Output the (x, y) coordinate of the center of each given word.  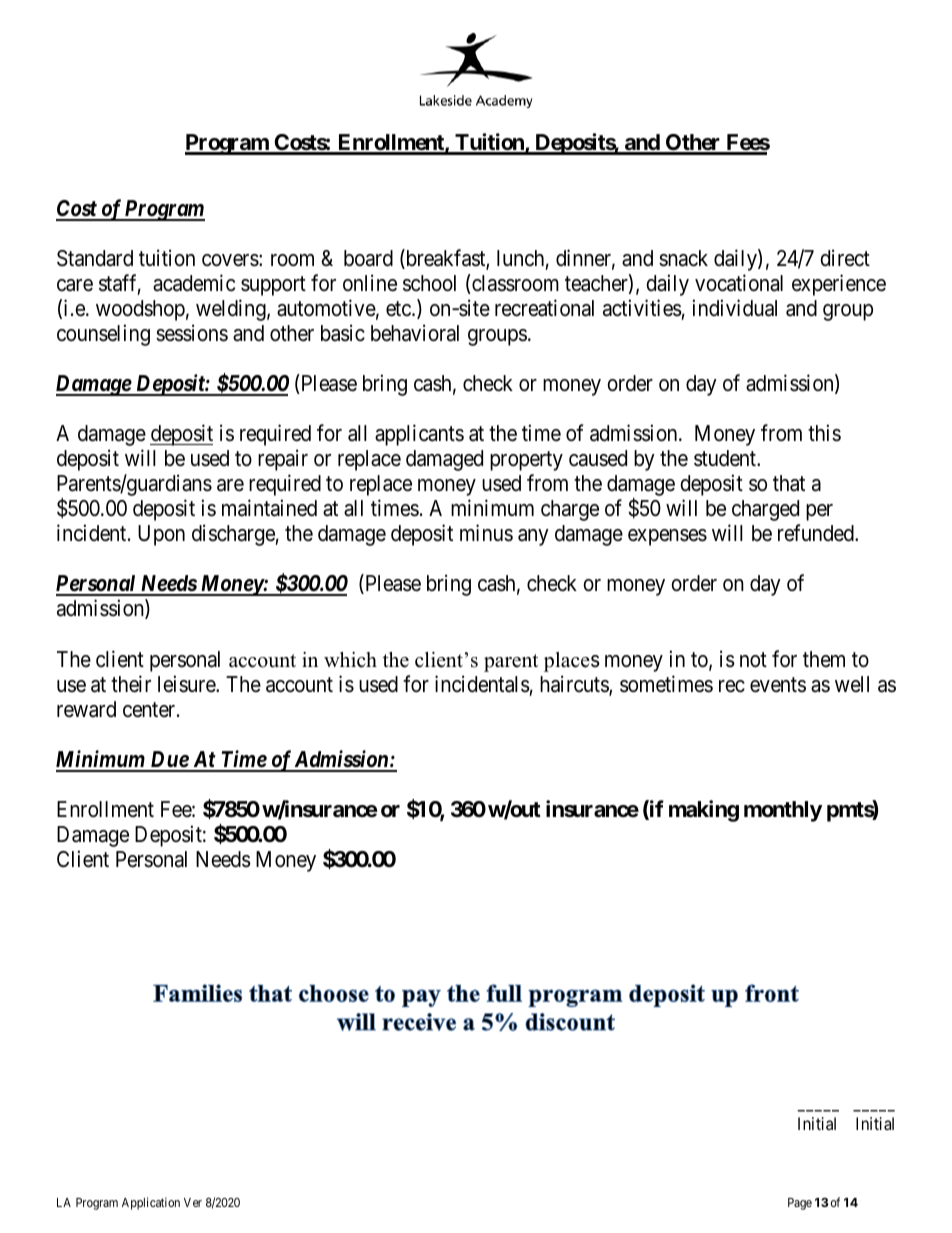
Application (151, 1203)
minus (486, 533)
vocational (739, 283)
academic (194, 283)
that (789, 483)
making (704, 811)
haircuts (575, 685)
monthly (783, 811)
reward (86, 709)
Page (800, 1204)
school (429, 283)
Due (169, 761)
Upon (161, 535)
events (778, 685)
